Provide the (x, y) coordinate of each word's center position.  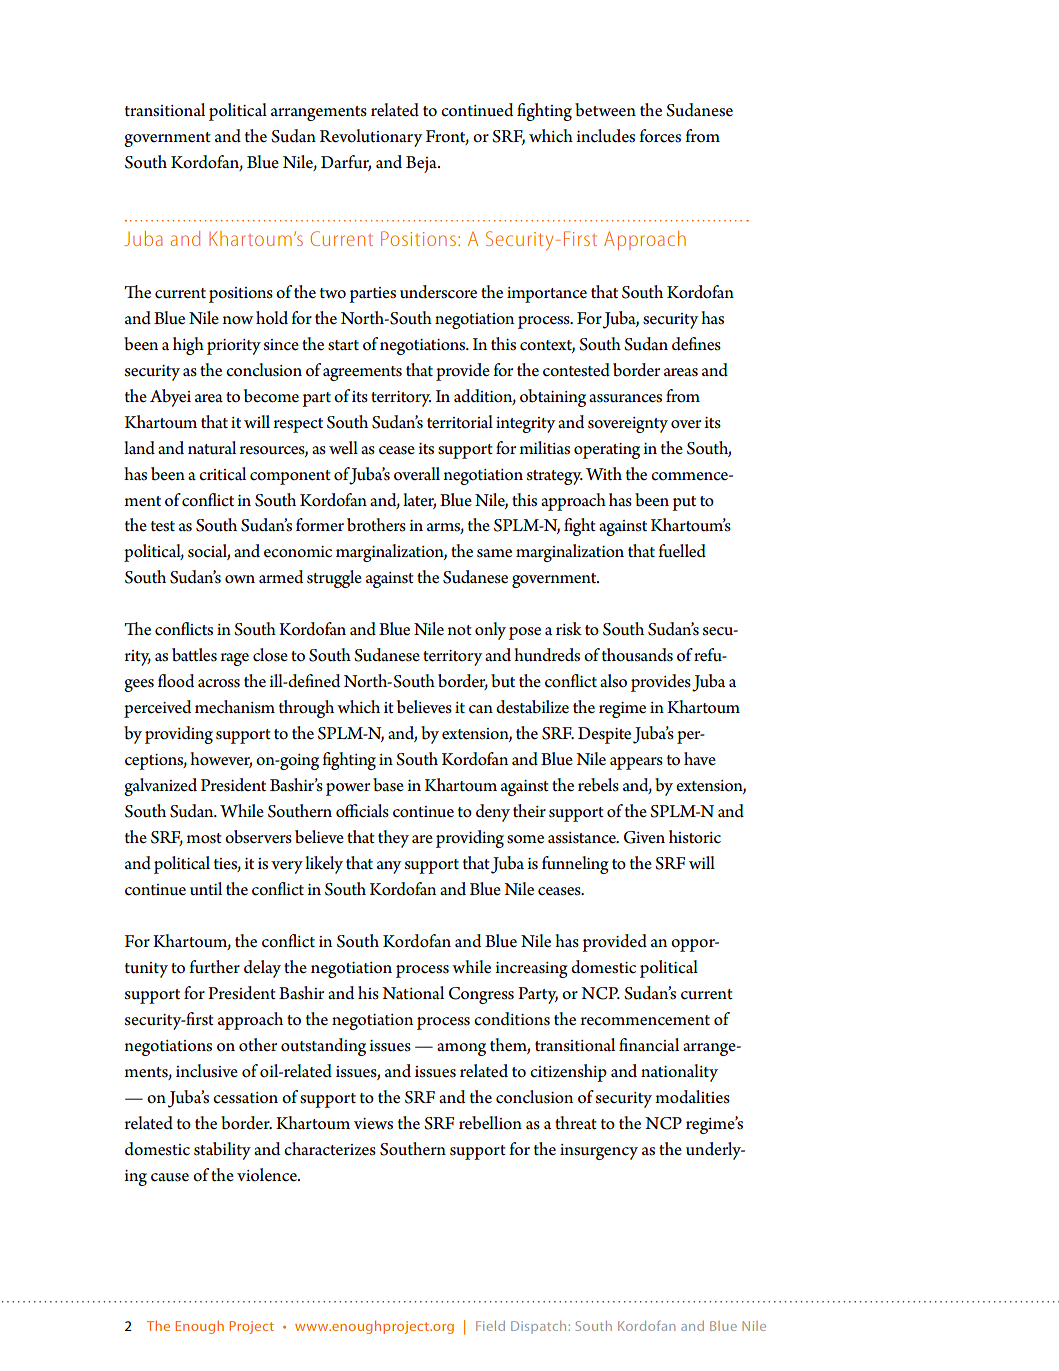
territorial (460, 422)
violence (268, 1175)
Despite (604, 735)
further (214, 967)
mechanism (235, 707)
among (461, 1049)
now (238, 320)
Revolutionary (371, 138)
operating (607, 451)
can (481, 709)
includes (605, 136)
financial (649, 1045)
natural (212, 448)
